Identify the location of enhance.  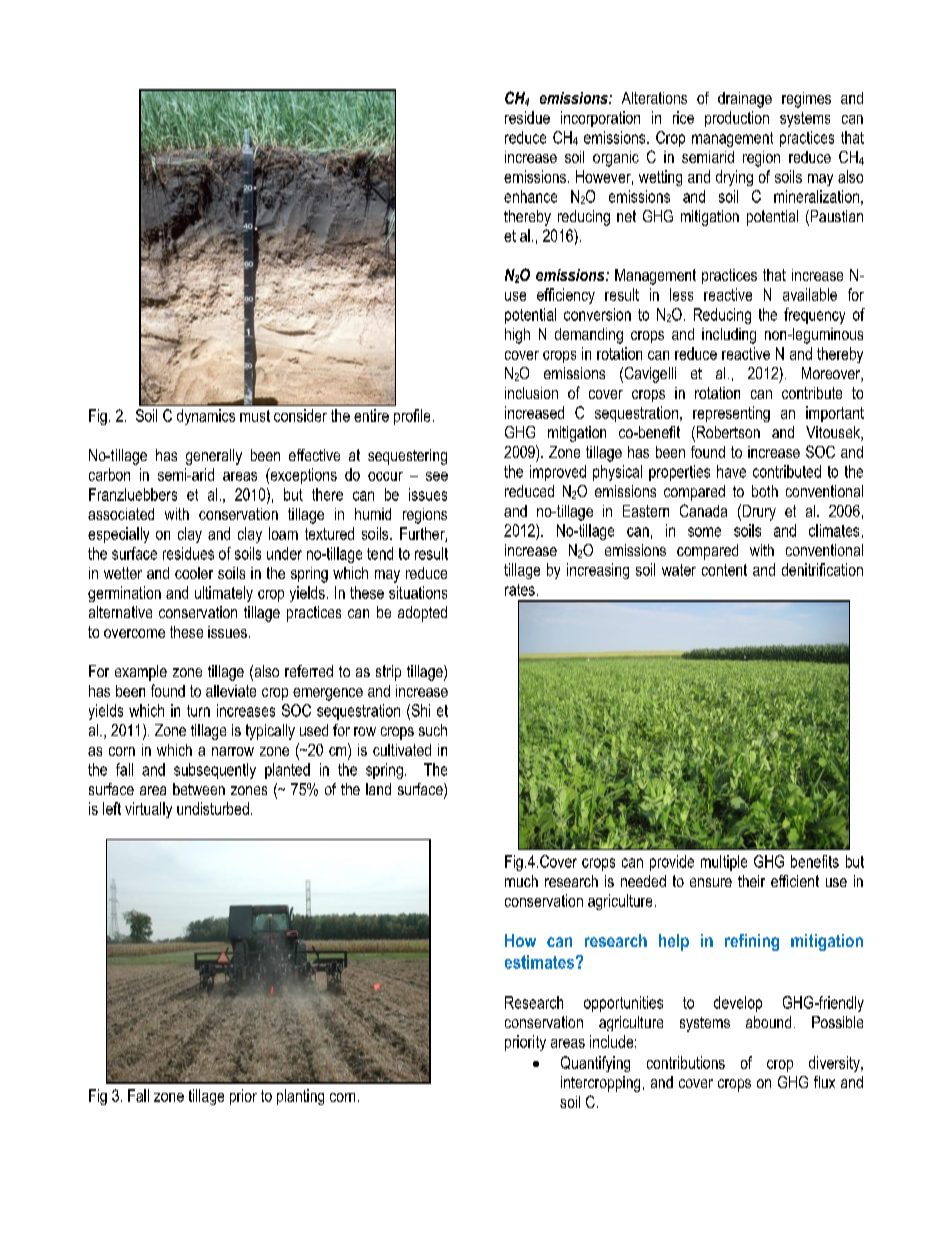
(530, 196).
